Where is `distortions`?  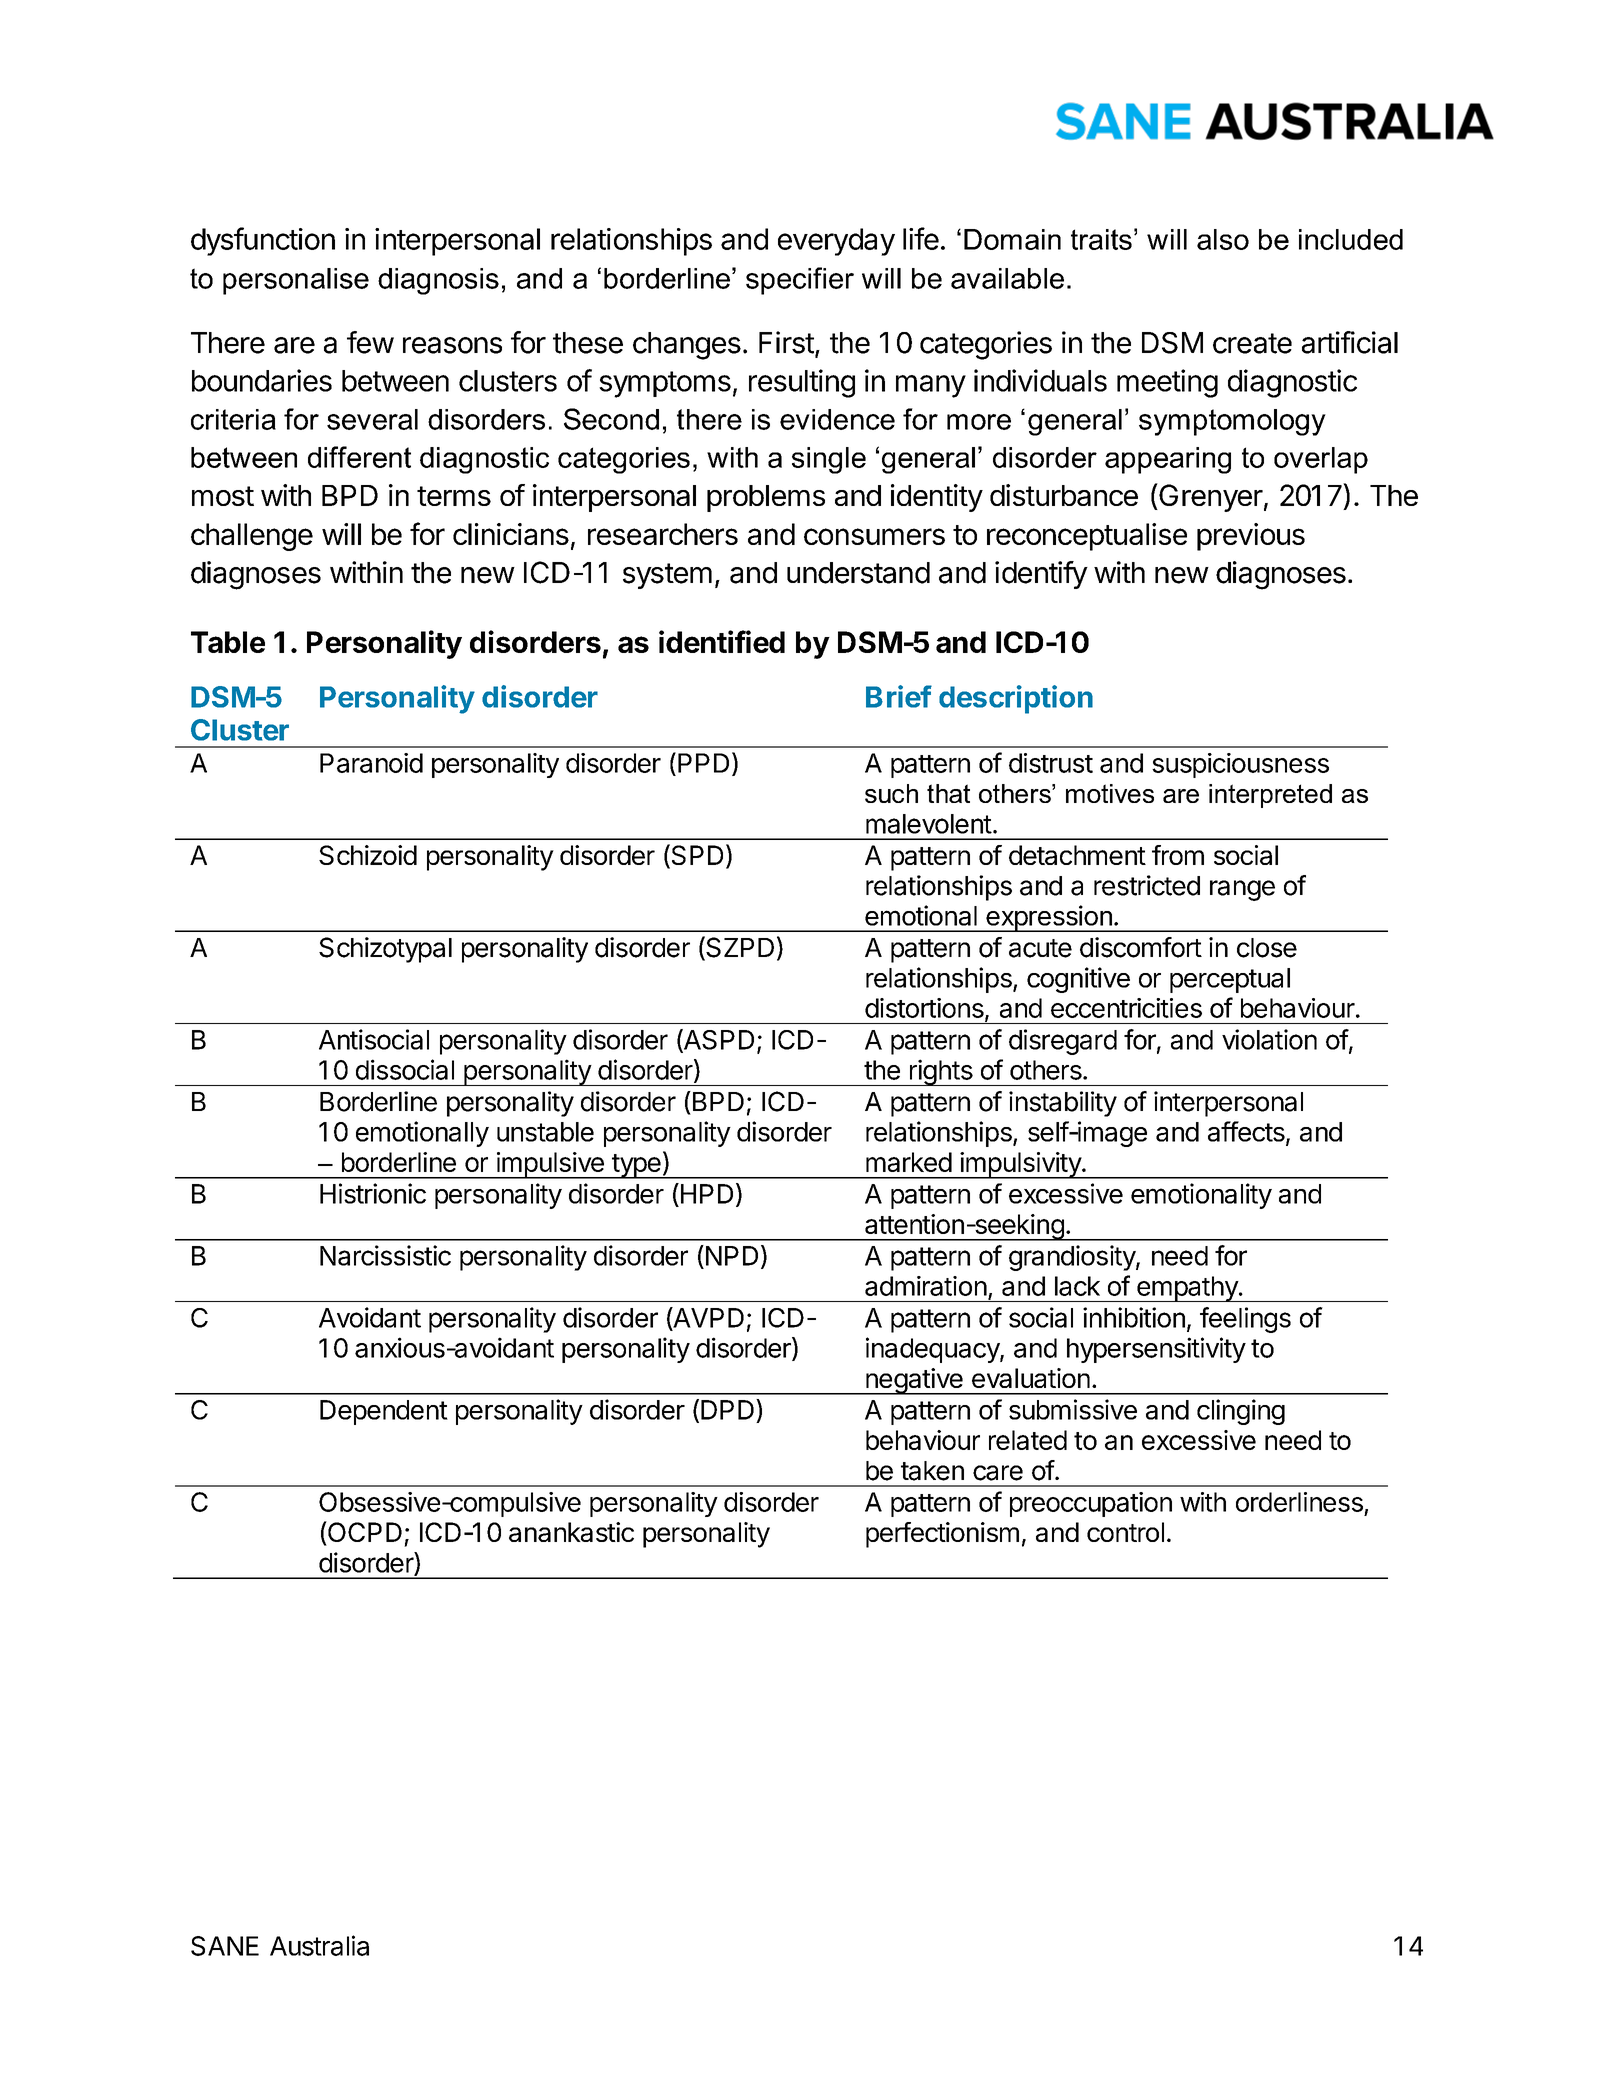 distortions is located at coordinates (925, 1009).
